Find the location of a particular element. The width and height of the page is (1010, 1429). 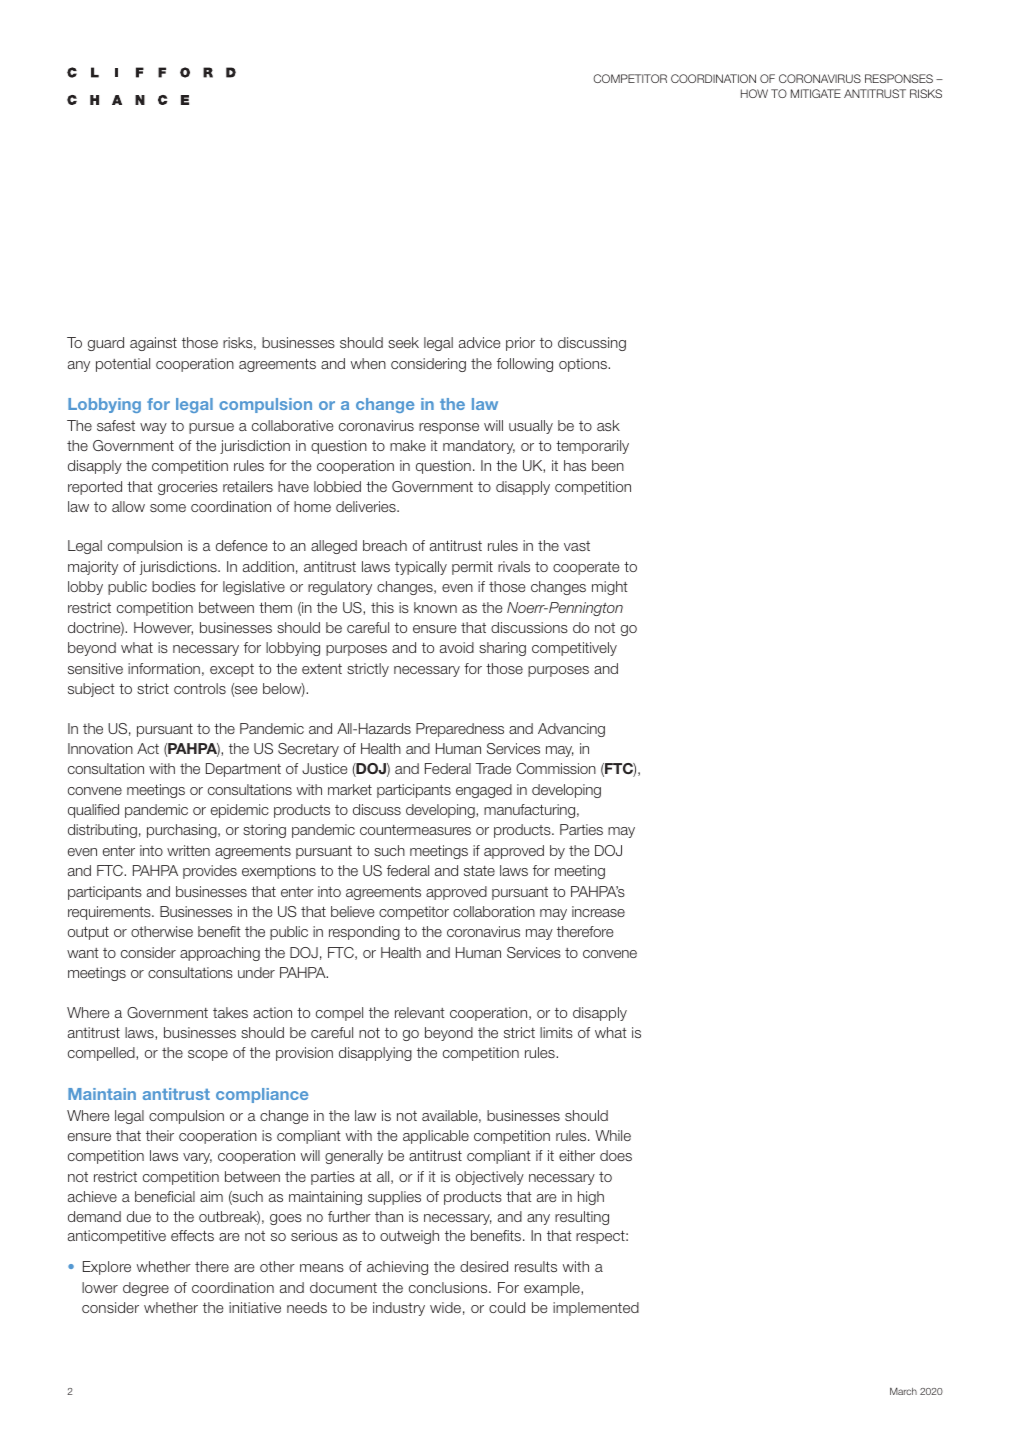

MITIGATE is located at coordinates (816, 93).
